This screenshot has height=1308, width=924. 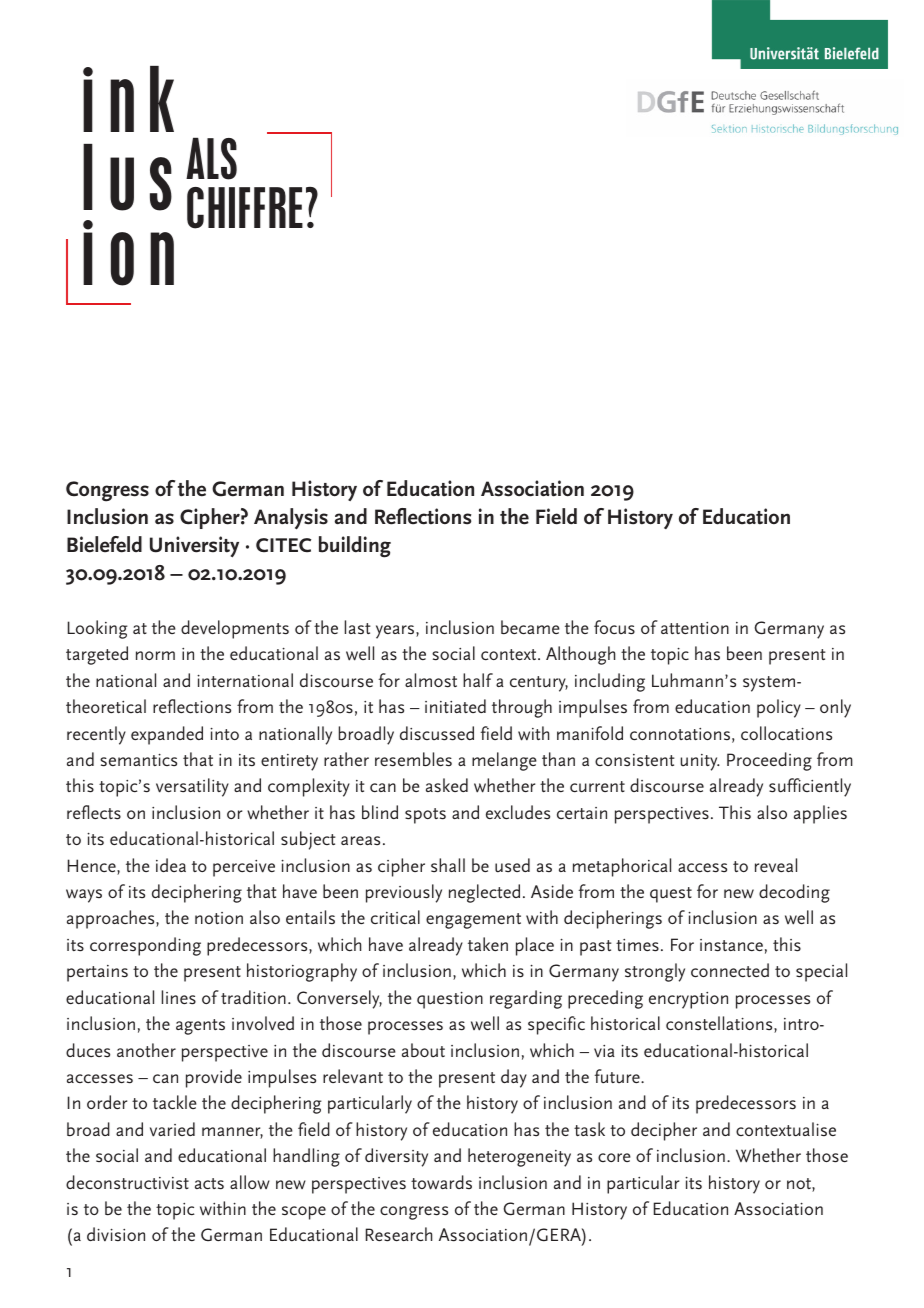 I want to click on attention, so click(x=695, y=628).
